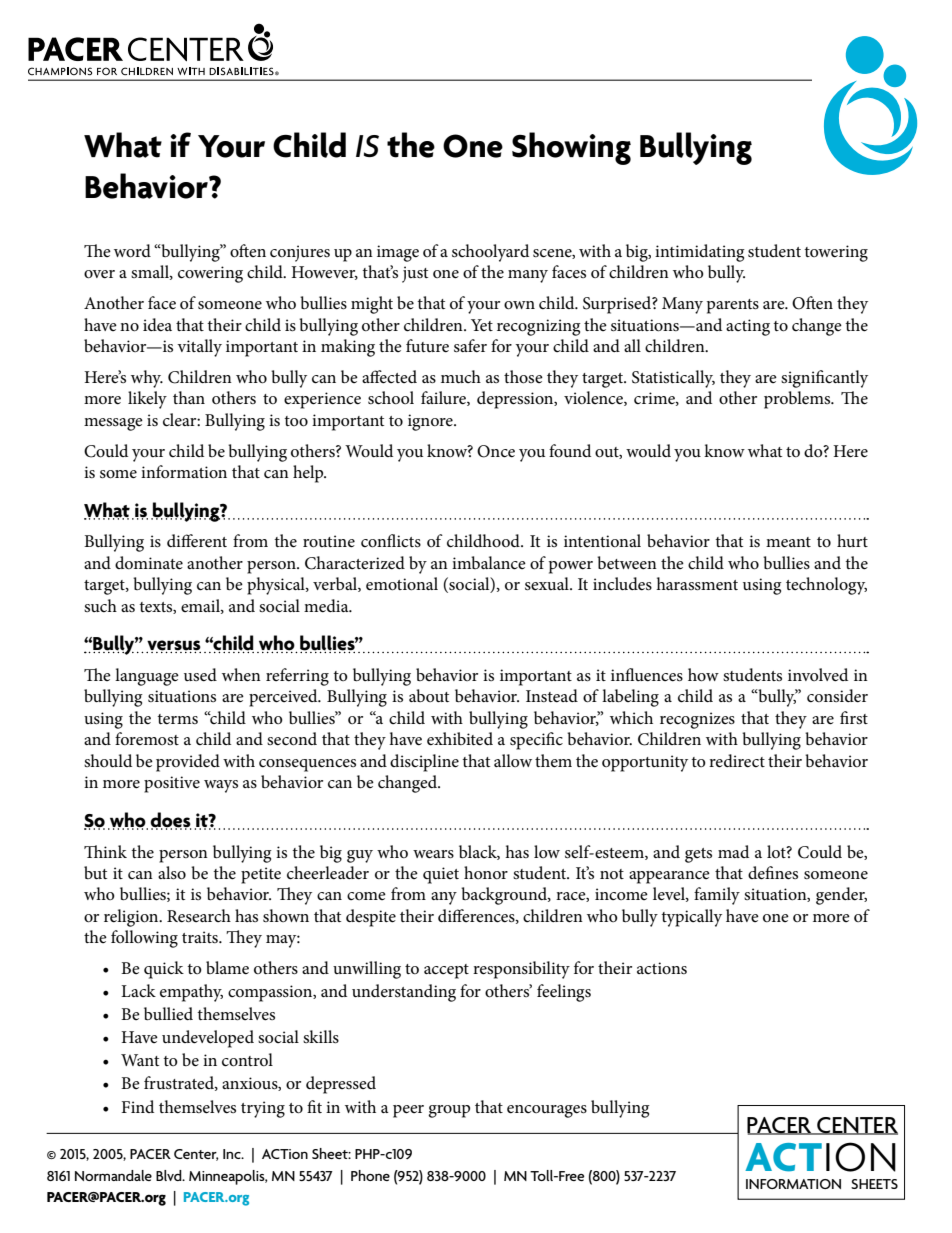  Describe the element at coordinates (170, 1175) in the screenshot. I see `Blvd` at that location.
